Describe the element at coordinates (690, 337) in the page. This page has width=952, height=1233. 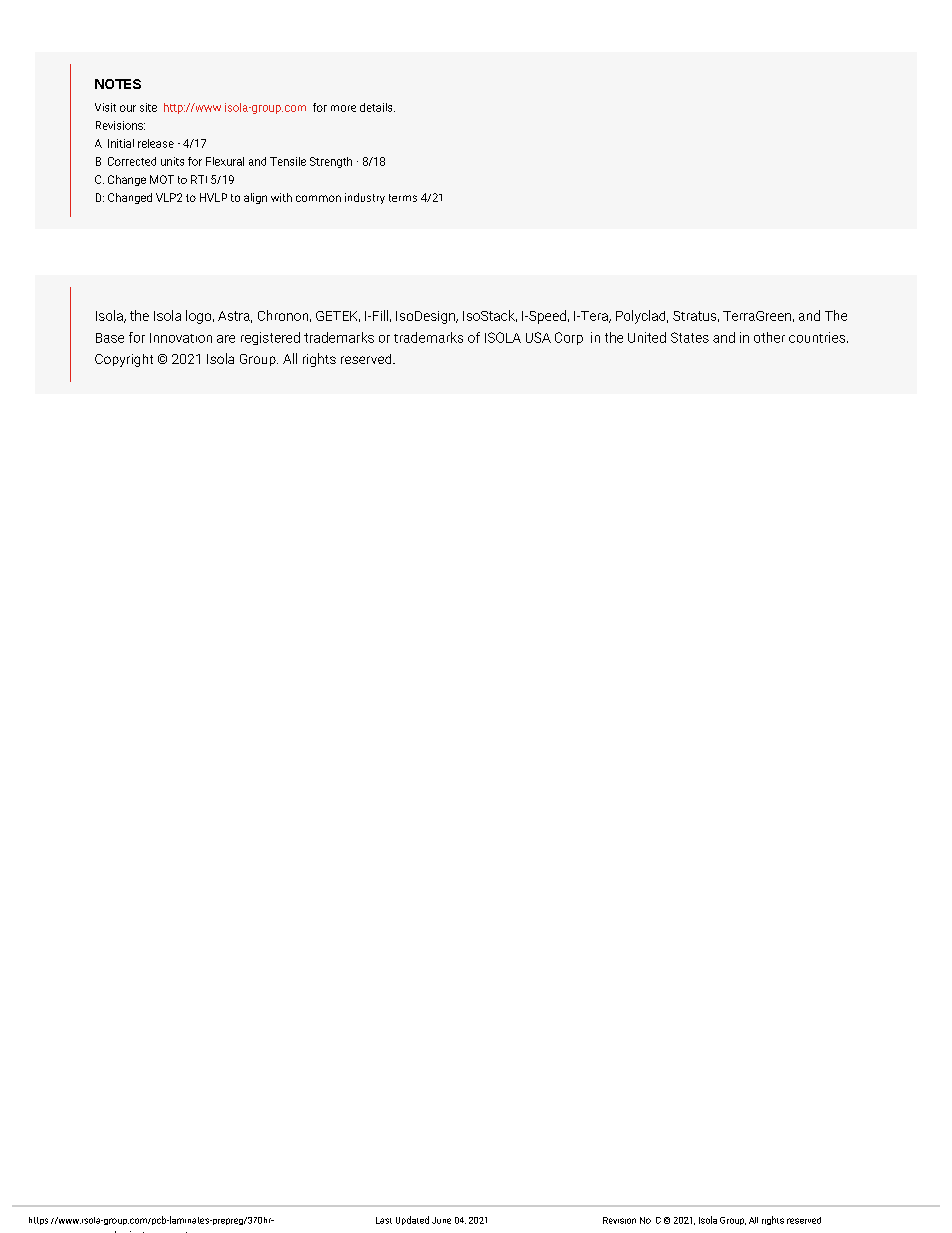
I see `States` at that location.
